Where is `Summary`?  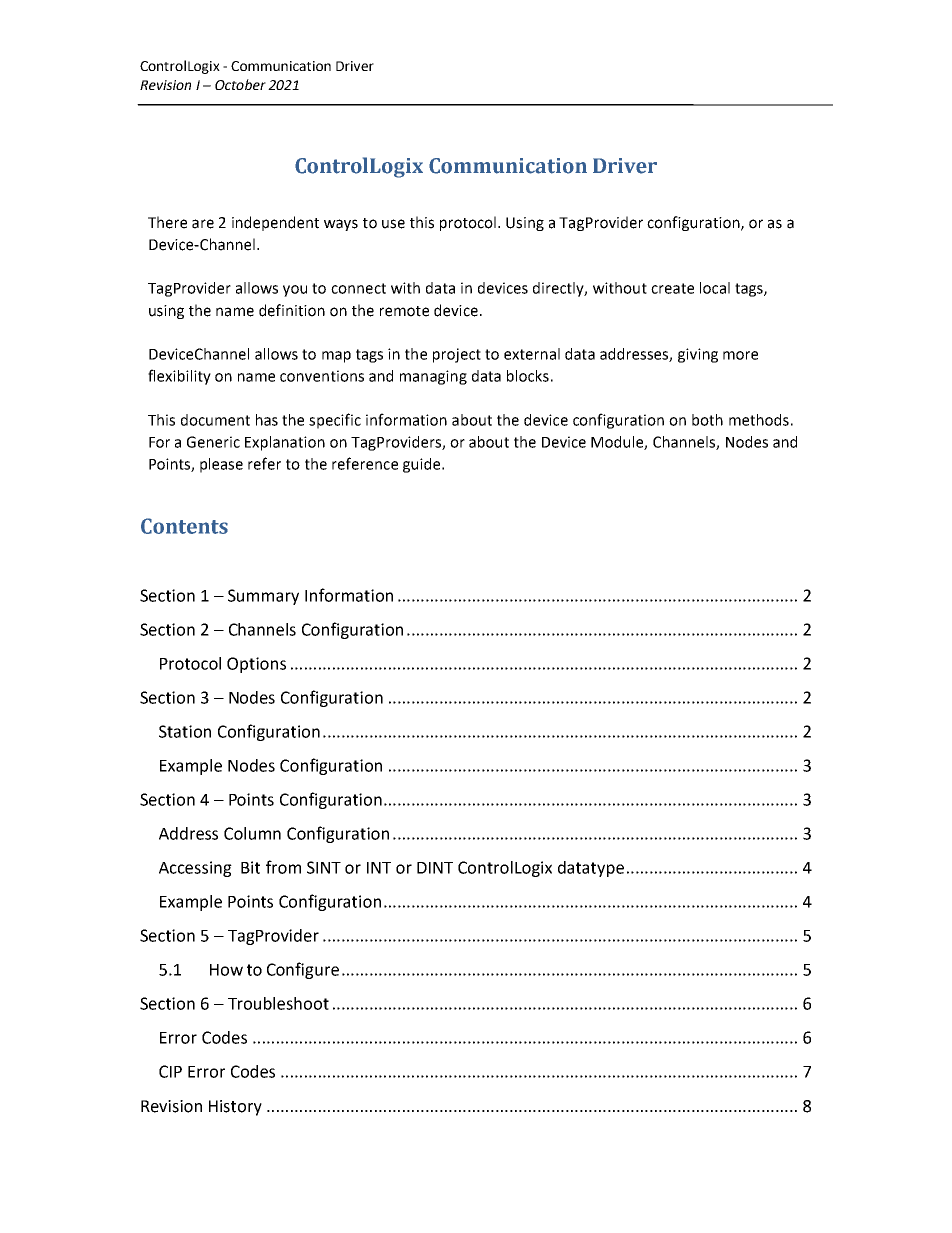 Summary is located at coordinates (263, 597).
